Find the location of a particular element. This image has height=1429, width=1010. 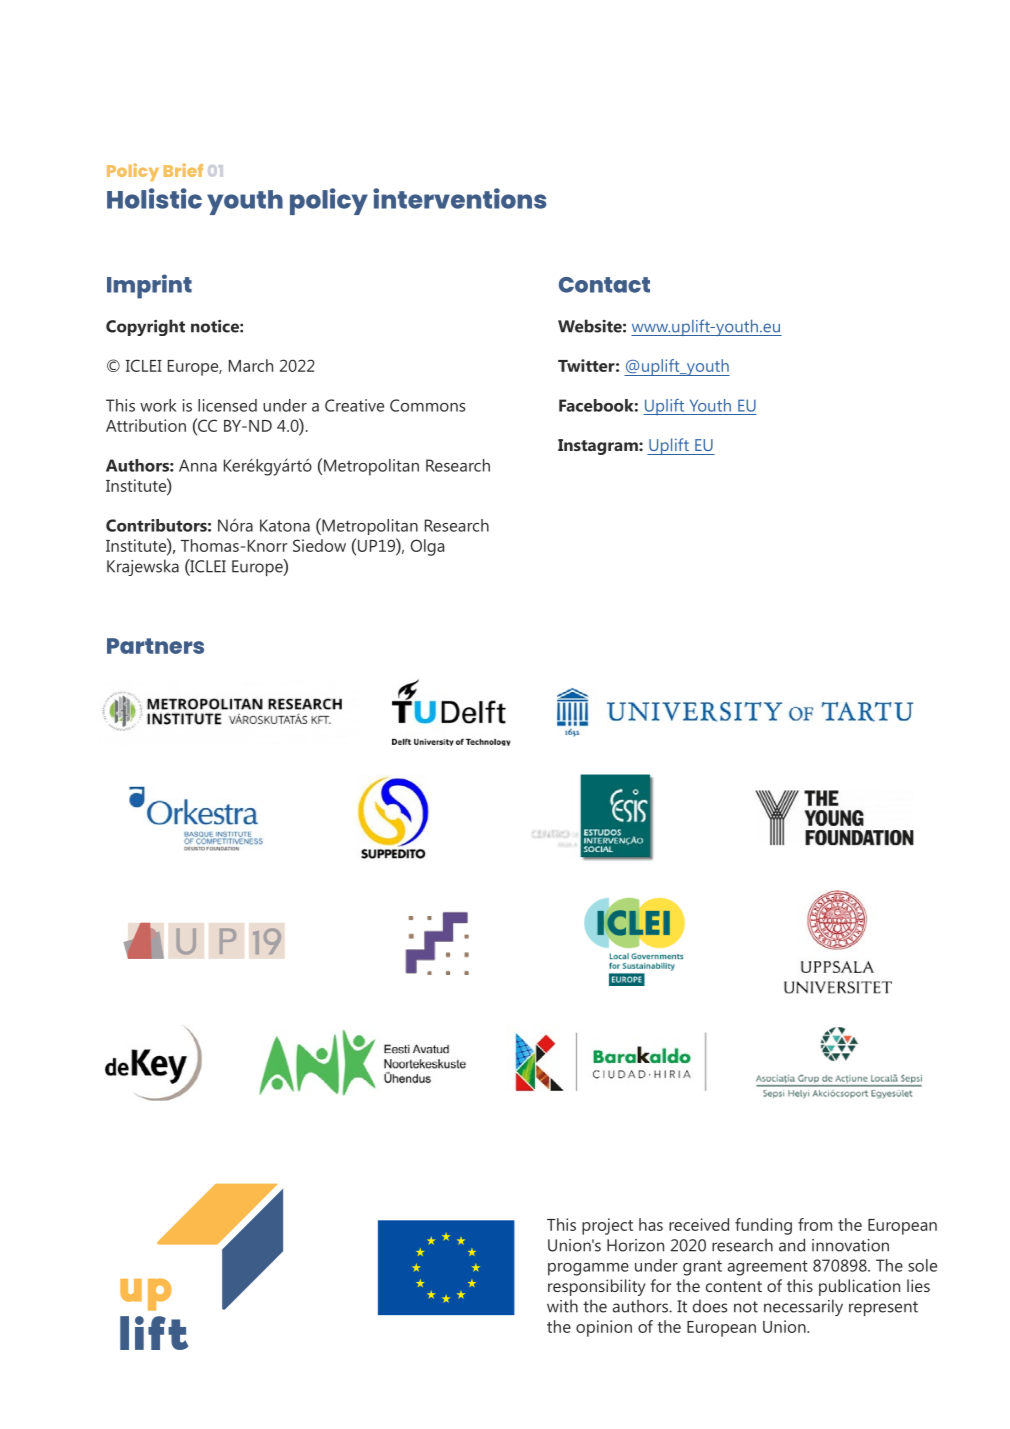

Olga is located at coordinates (427, 547).
